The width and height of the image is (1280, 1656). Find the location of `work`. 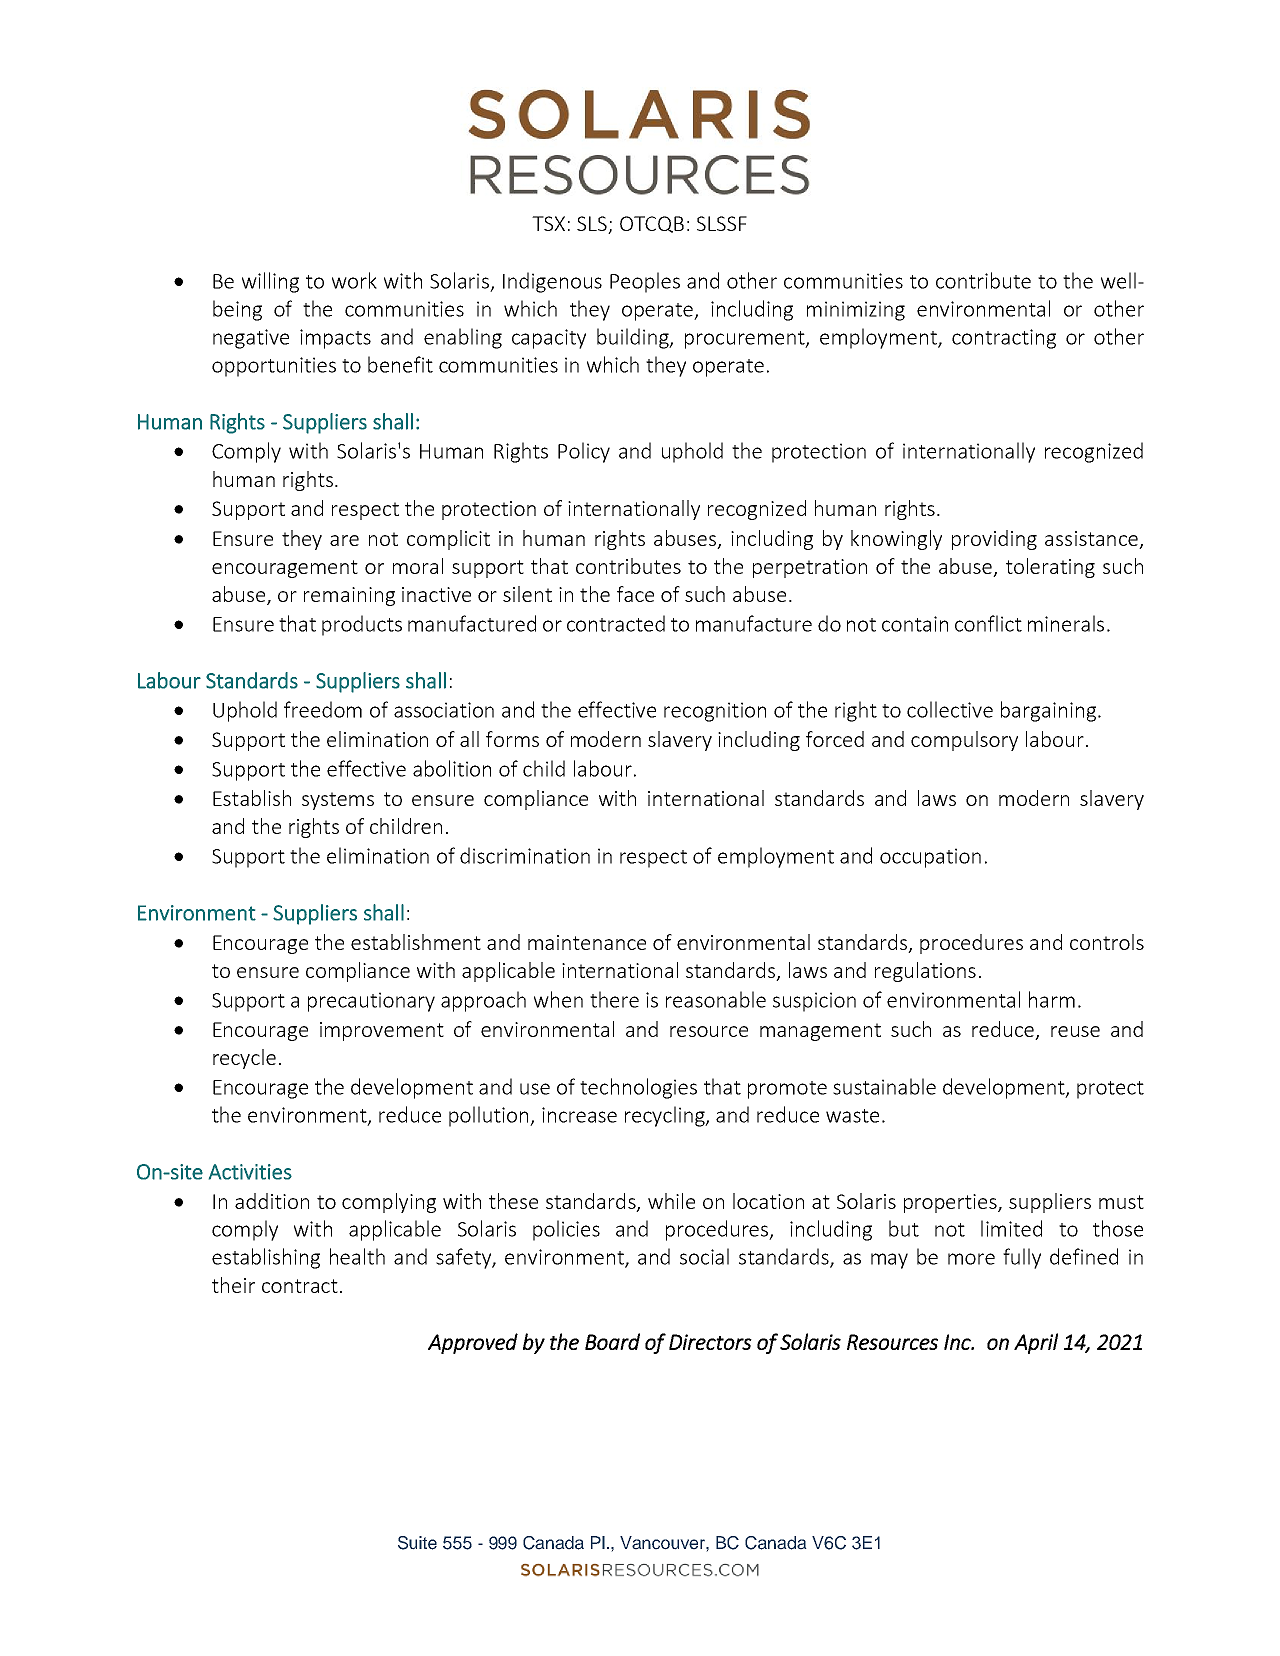

work is located at coordinates (354, 280).
